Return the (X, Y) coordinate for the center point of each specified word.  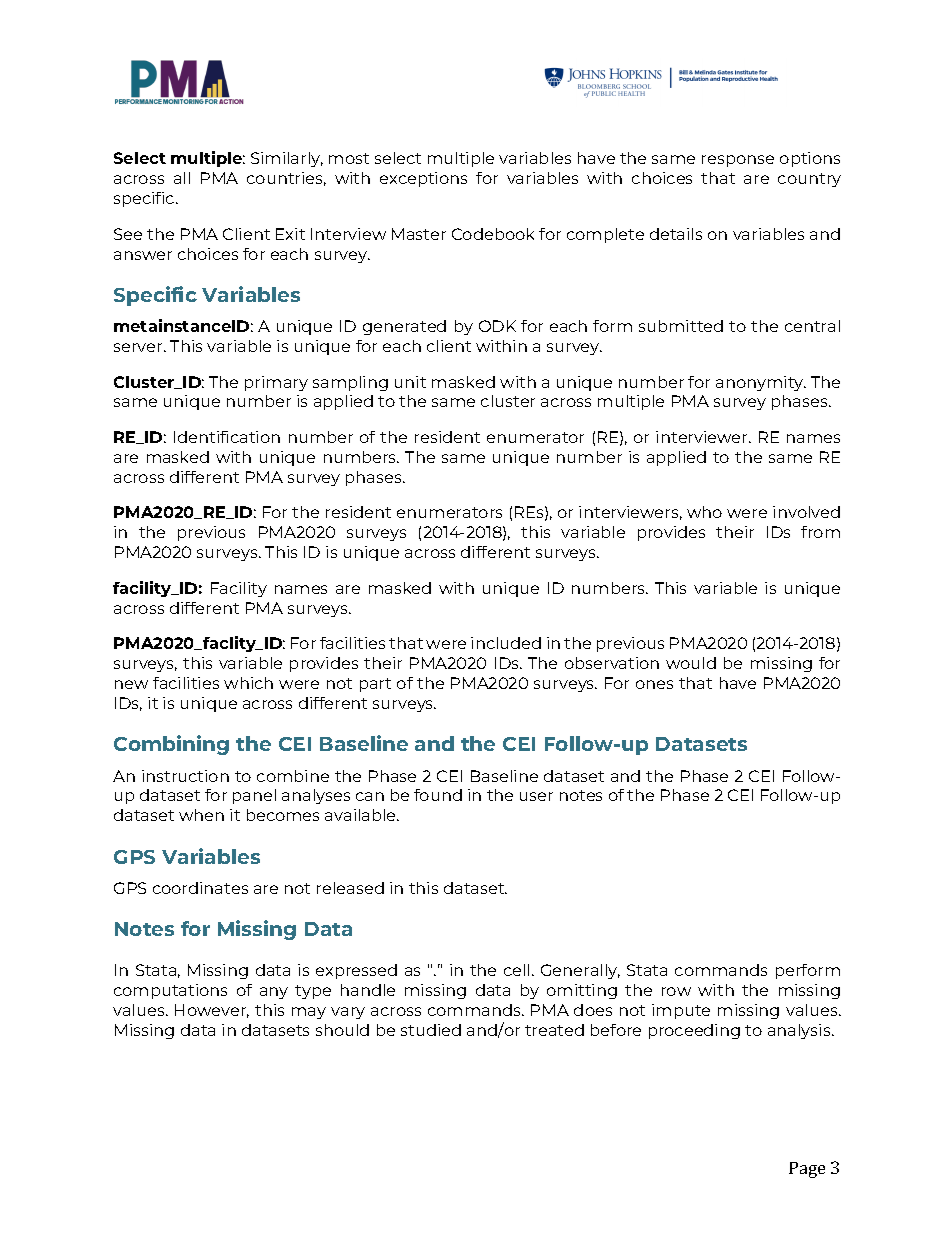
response (738, 161)
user (536, 796)
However (212, 1011)
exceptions (423, 179)
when (201, 815)
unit (410, 382)
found (438, 795)
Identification (227, 437)
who (704, 512)
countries (286, 179)
